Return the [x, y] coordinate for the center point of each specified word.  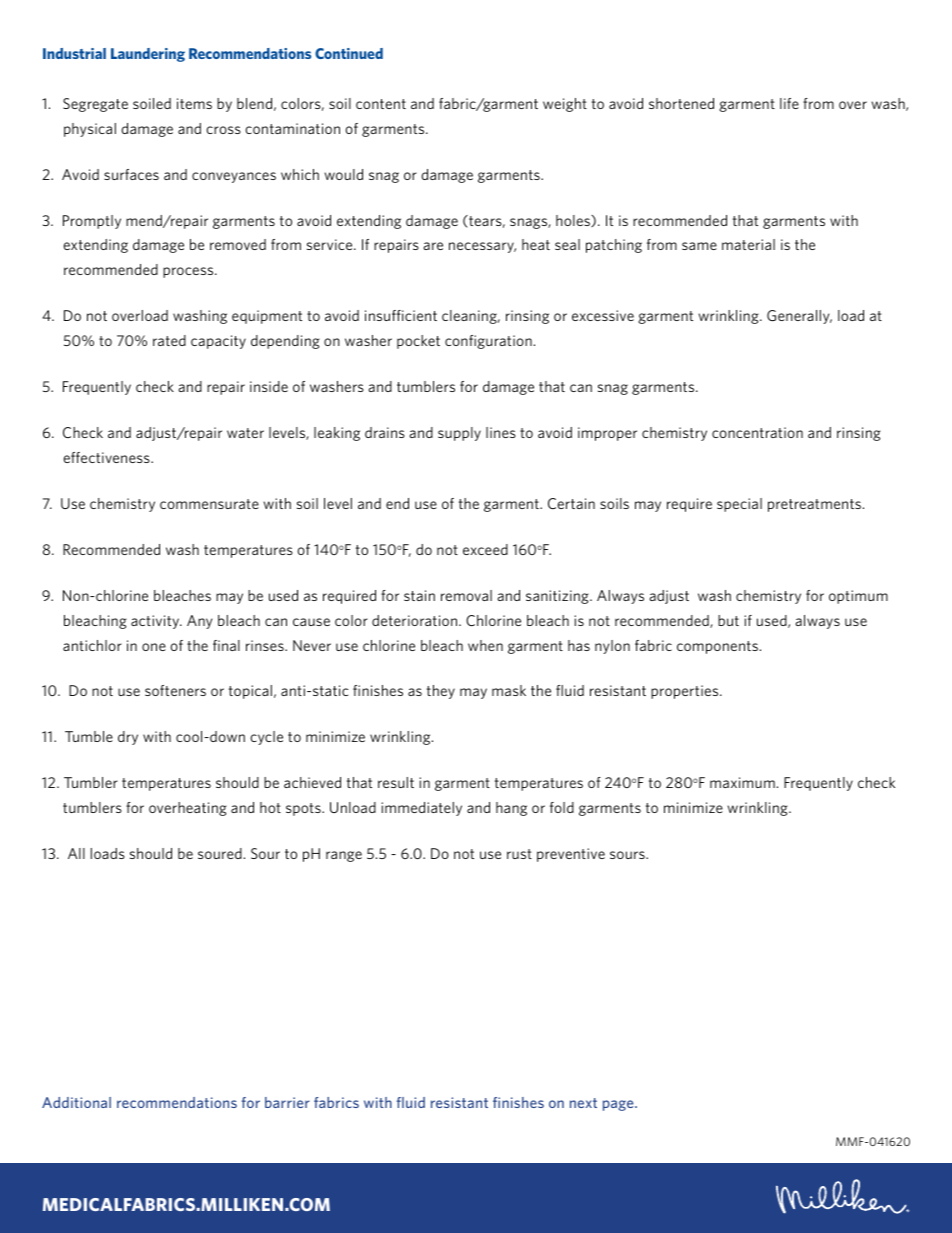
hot [270, 807]
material [748, 244]
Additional [76, 1102]
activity [156, 622]
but [728, 620]
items [194, 103]
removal [466, 595]
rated [169, 340]
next [583, 1103]
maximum [742, 782]
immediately [421, 809]
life [789, 103]
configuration [488, 342]
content [381, 104]
